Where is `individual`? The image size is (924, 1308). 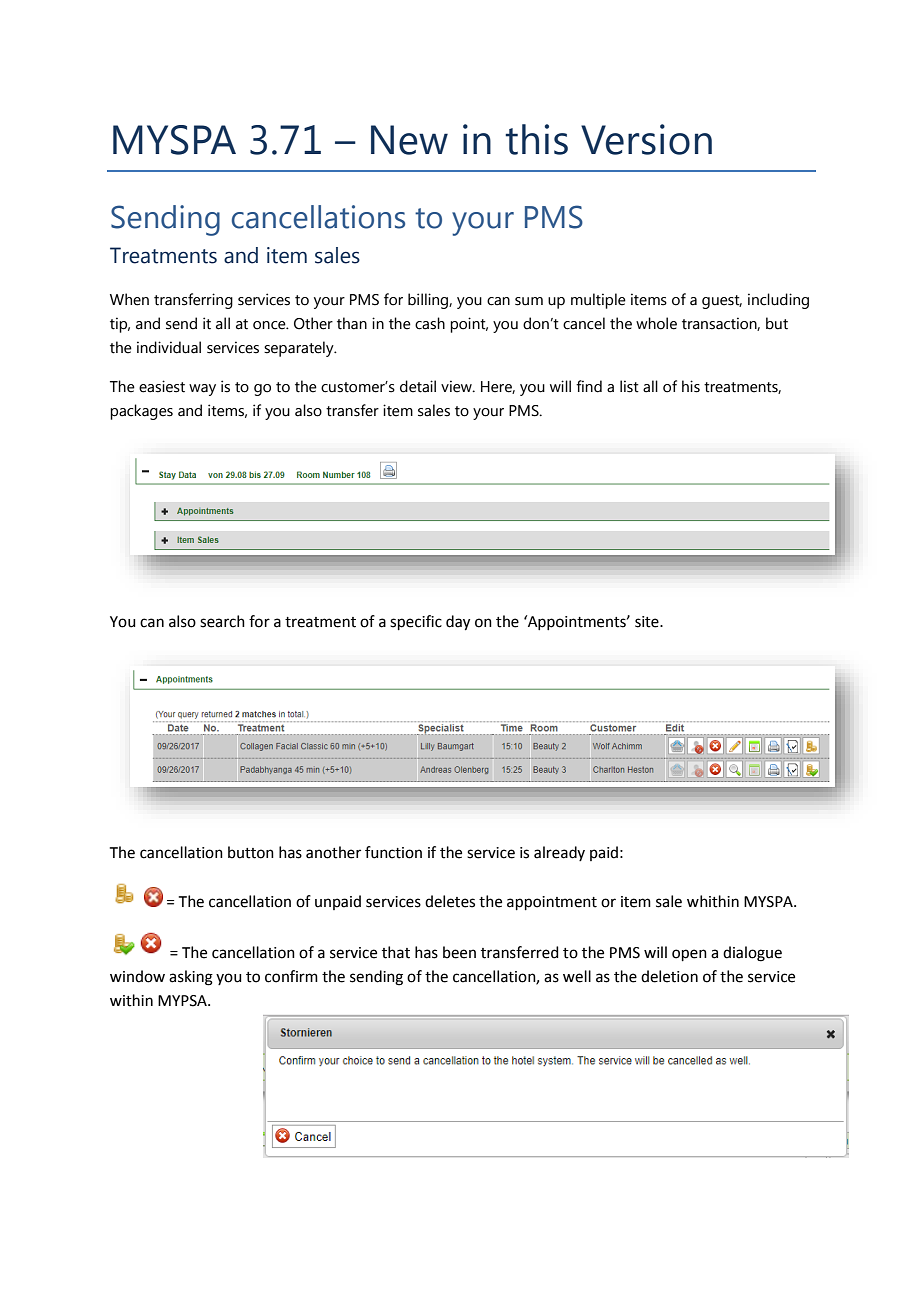
individual is located at coordinates (169, 347).
